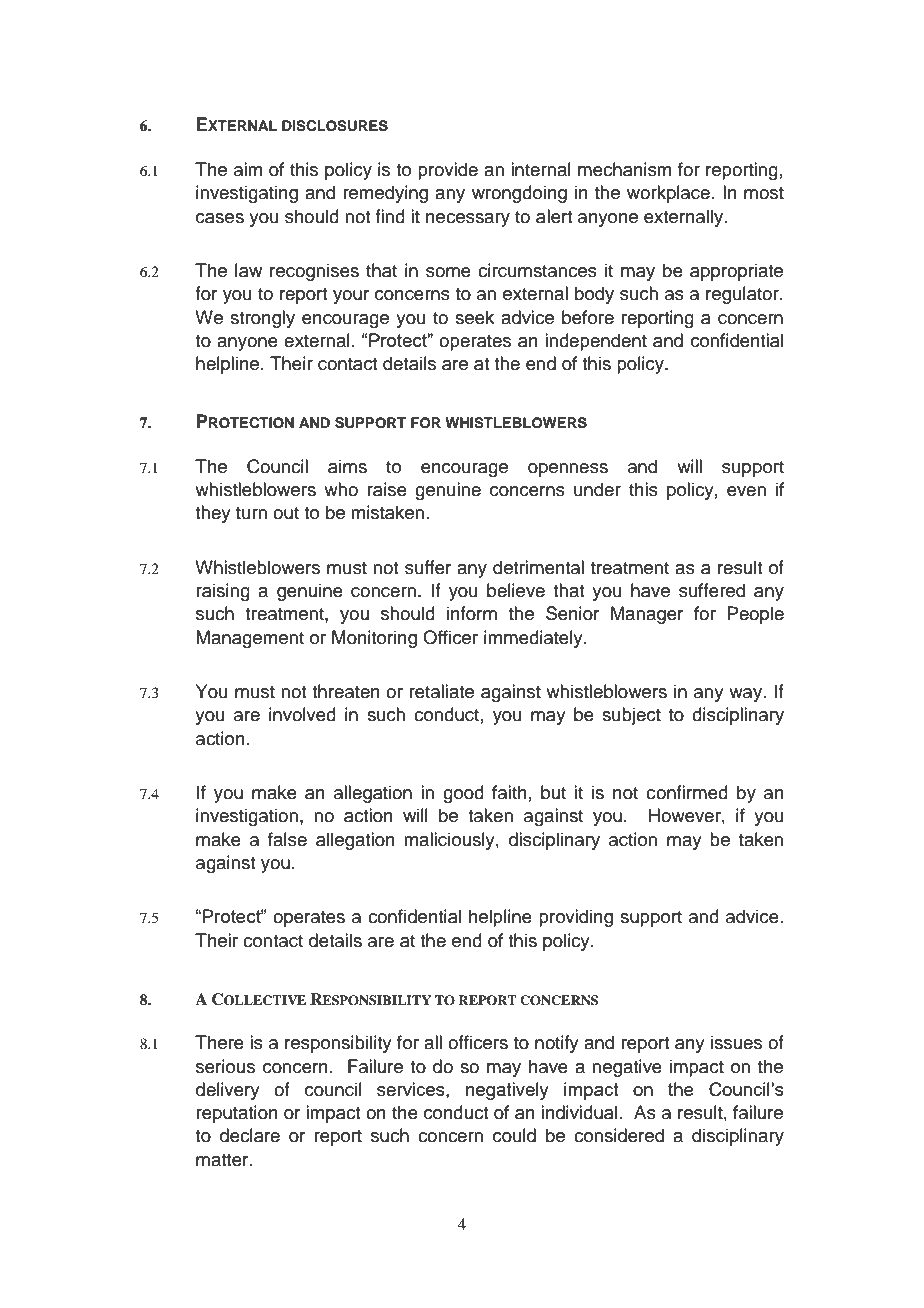  What do you see at coordinates (247, 194) in the screenshot?
I see `investigating` at bounding box center [247, 194].
